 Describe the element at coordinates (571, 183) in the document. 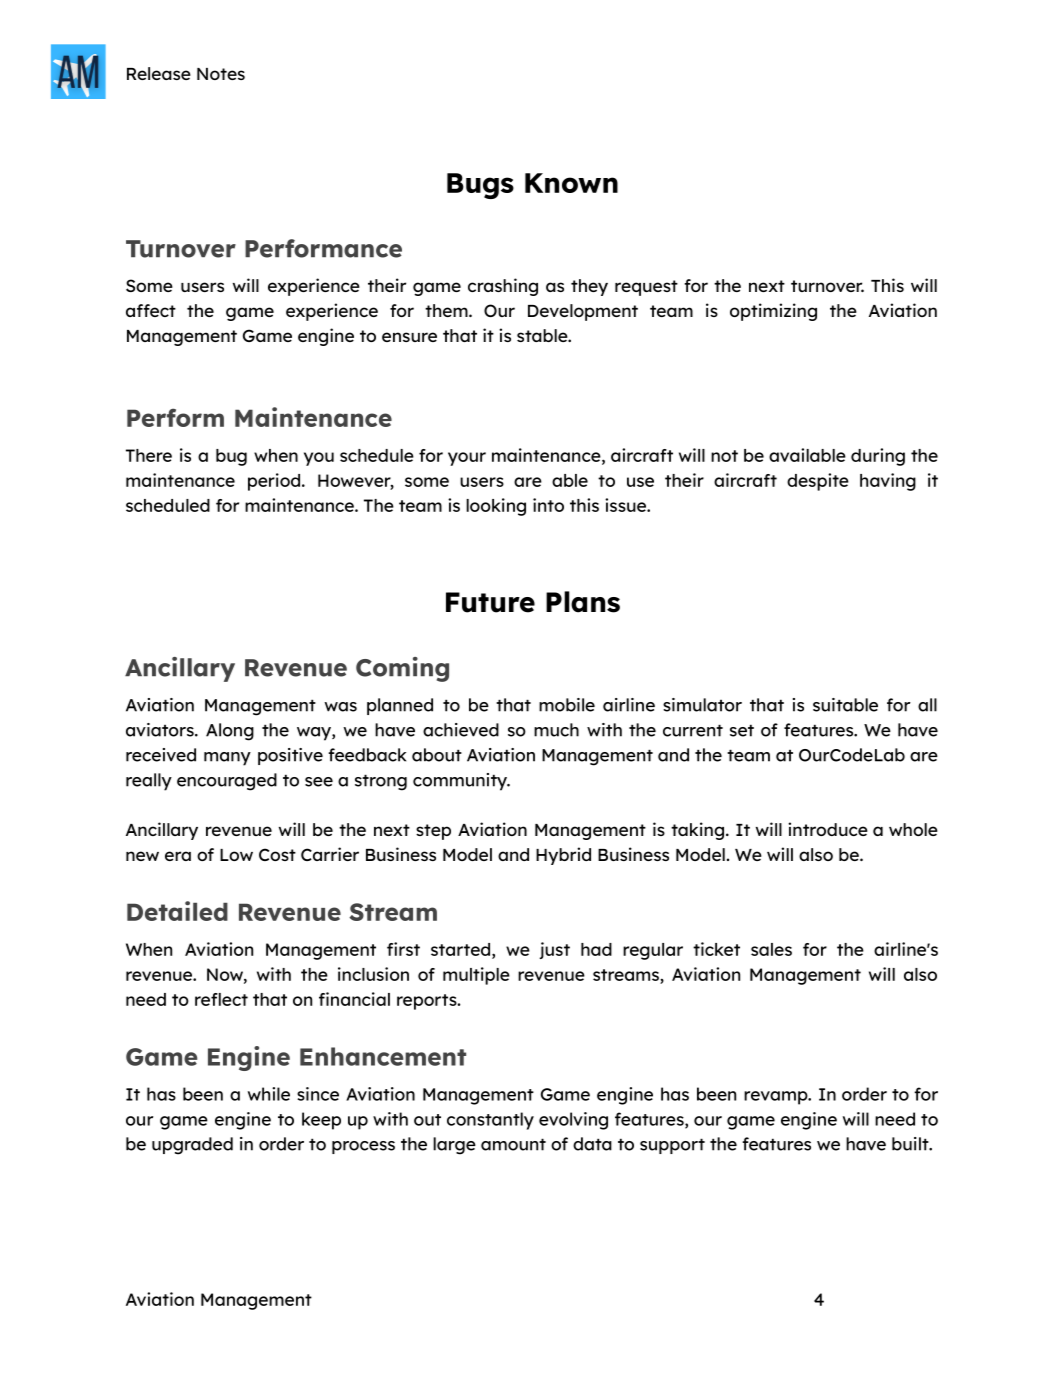

I see `Known` at that location.
